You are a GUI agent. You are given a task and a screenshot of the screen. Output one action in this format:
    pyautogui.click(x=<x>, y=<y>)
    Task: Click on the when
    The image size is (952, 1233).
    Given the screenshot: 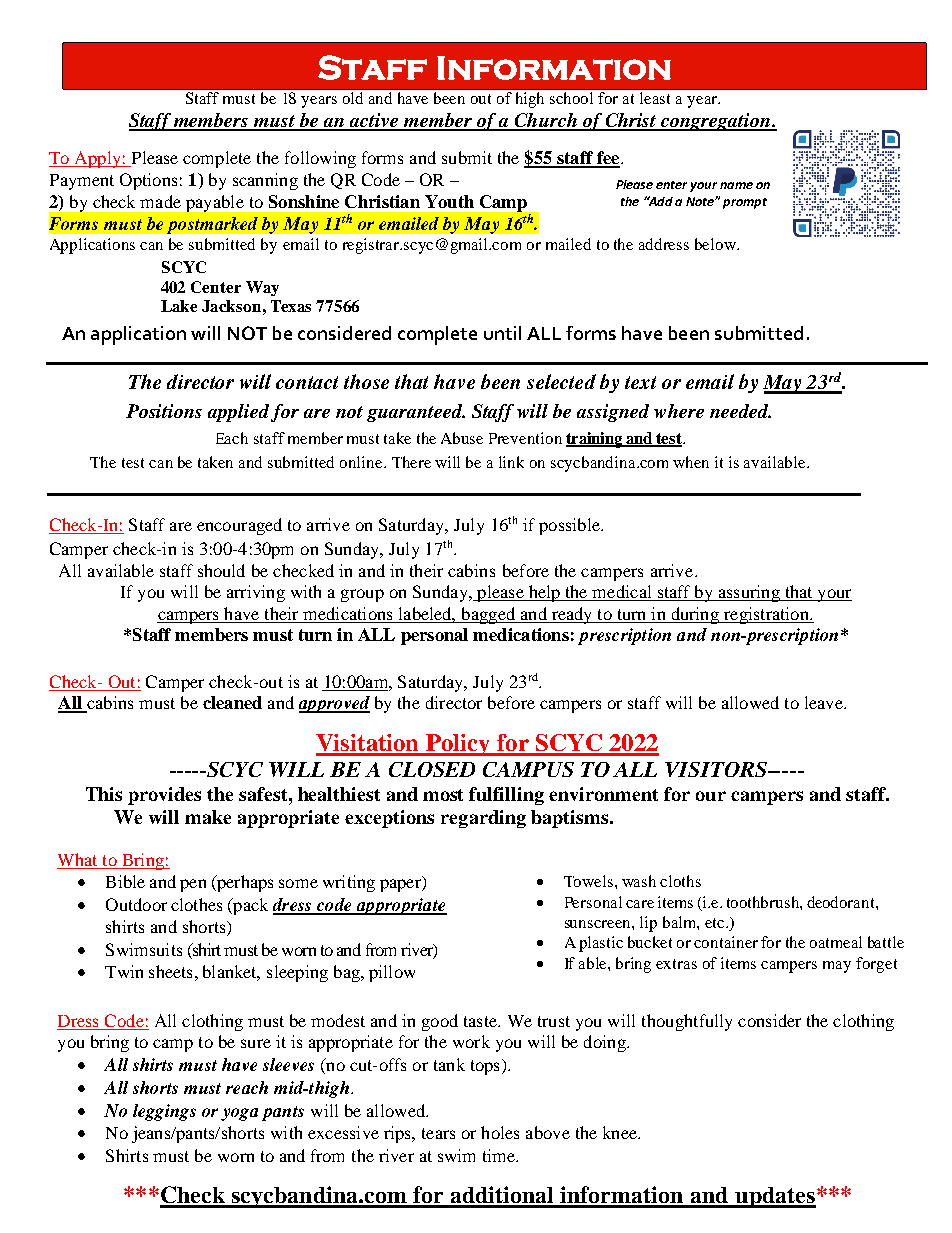 What is the action you would take?
    pyautogui.click(x=691, y=462)
